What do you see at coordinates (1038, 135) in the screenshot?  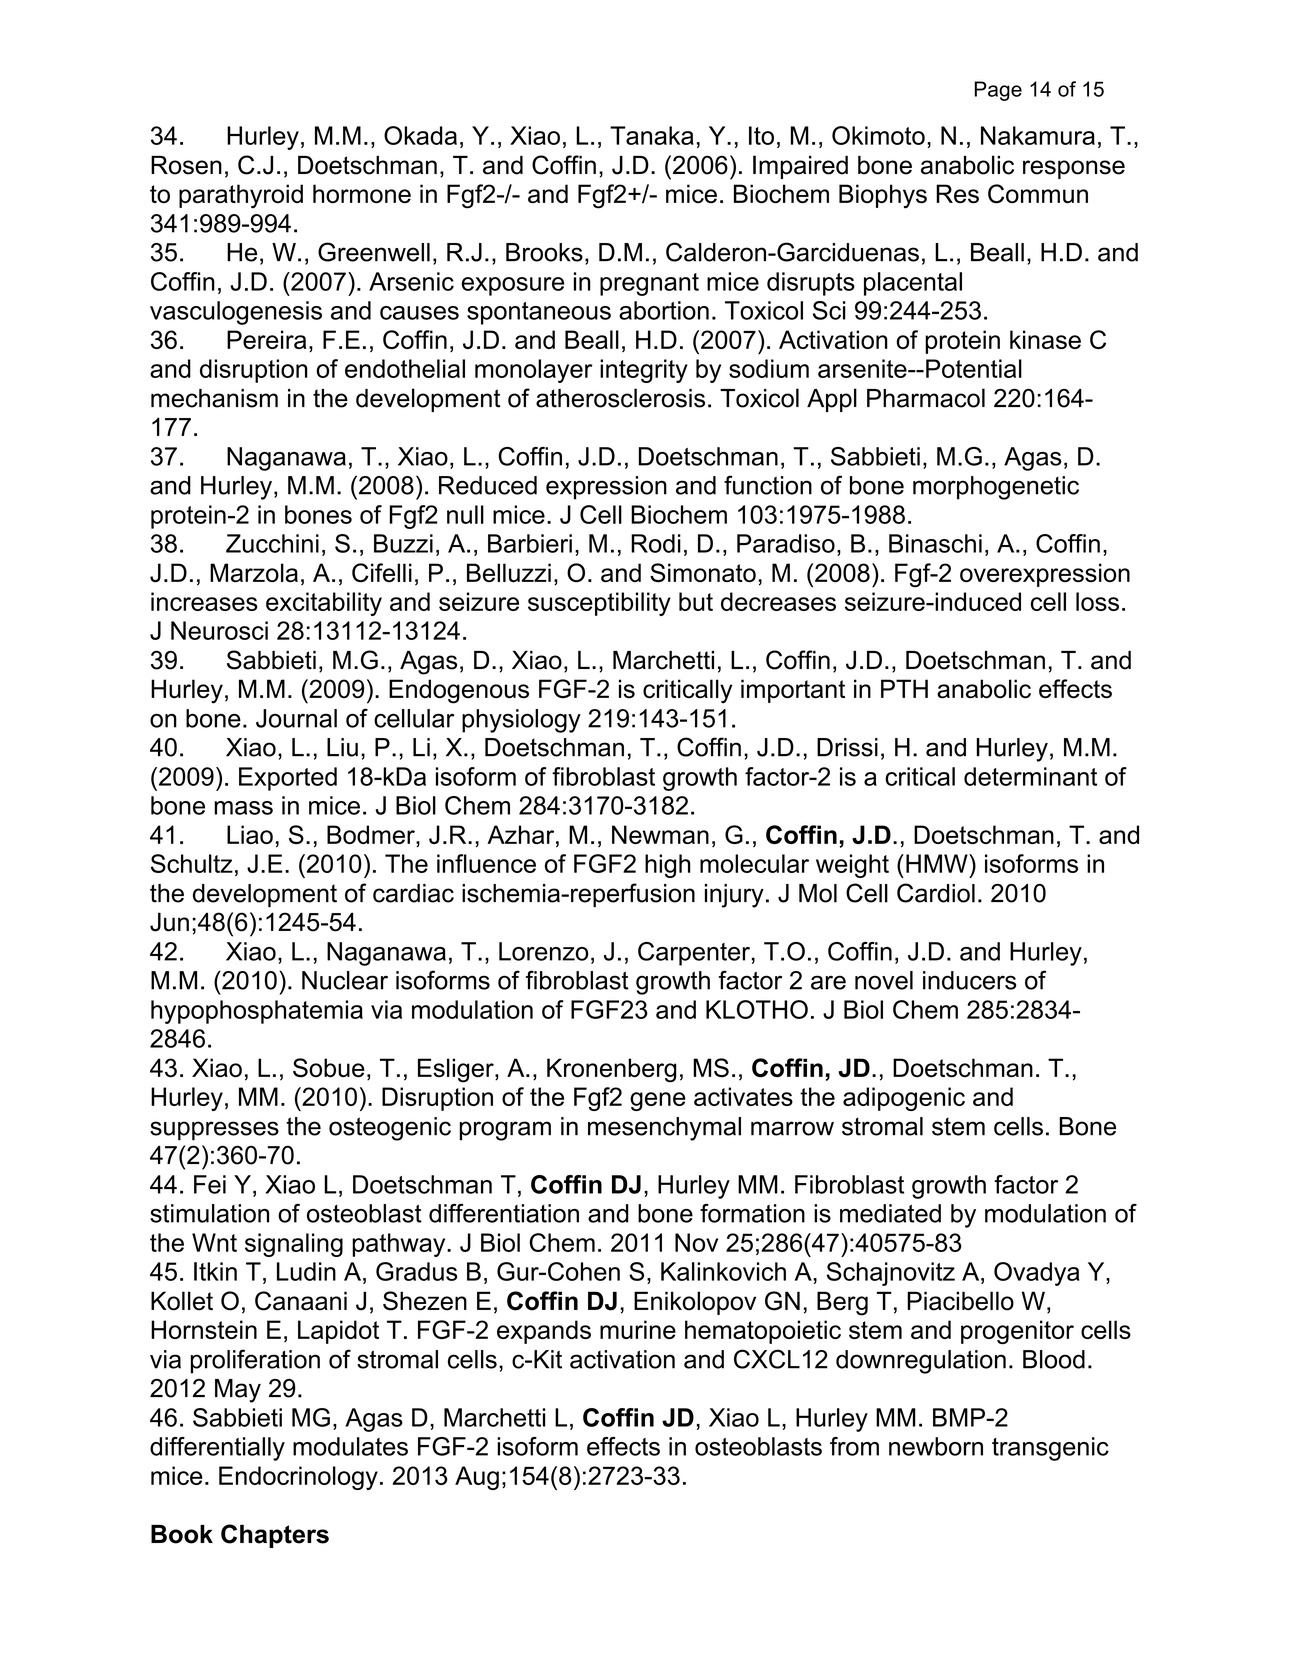 I see `Nakamura` at bounding box center [1038, 135].
